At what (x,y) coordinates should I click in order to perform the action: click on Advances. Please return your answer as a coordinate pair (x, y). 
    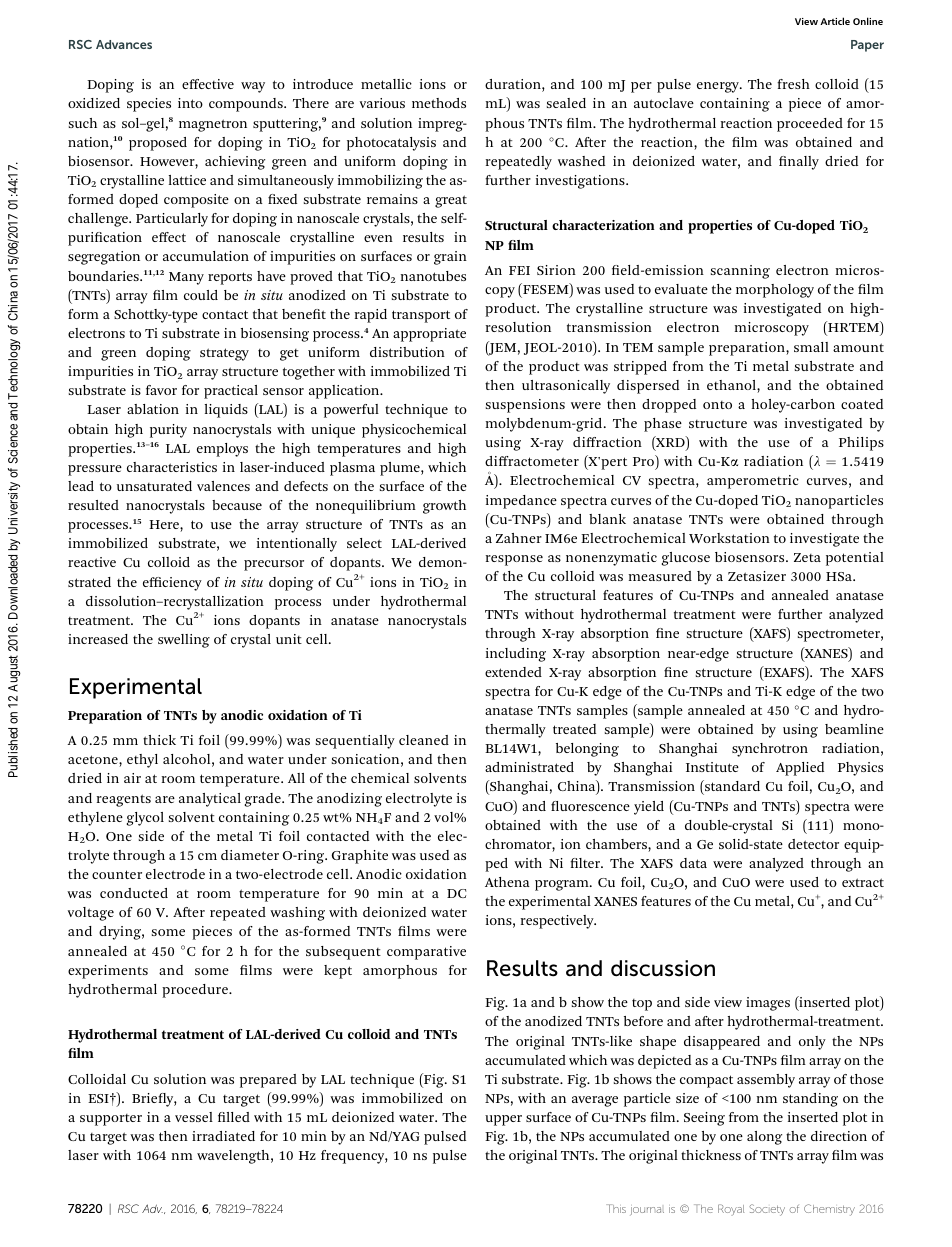
    Looking at the image, I should click on (124, 44).
